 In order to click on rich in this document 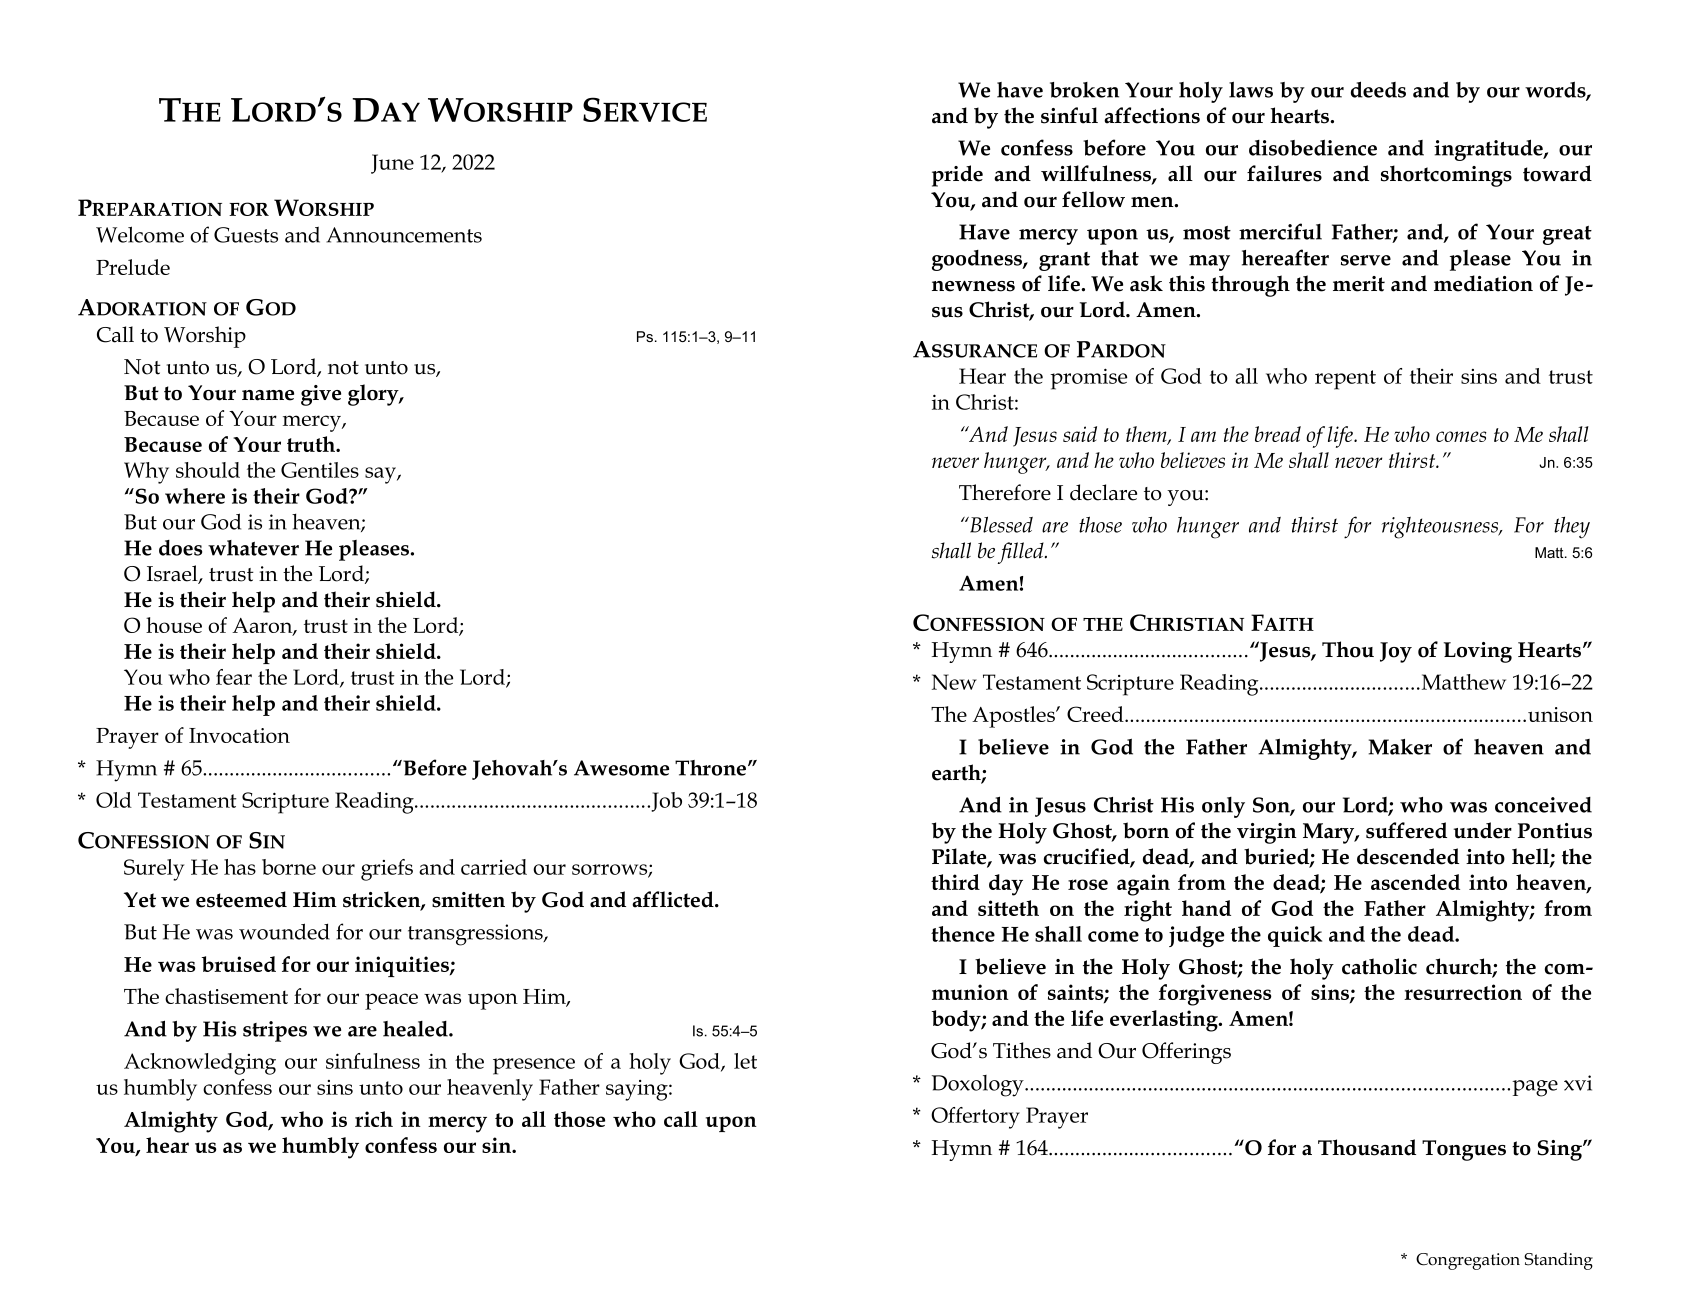, I will do `click(374, 1119)`.
